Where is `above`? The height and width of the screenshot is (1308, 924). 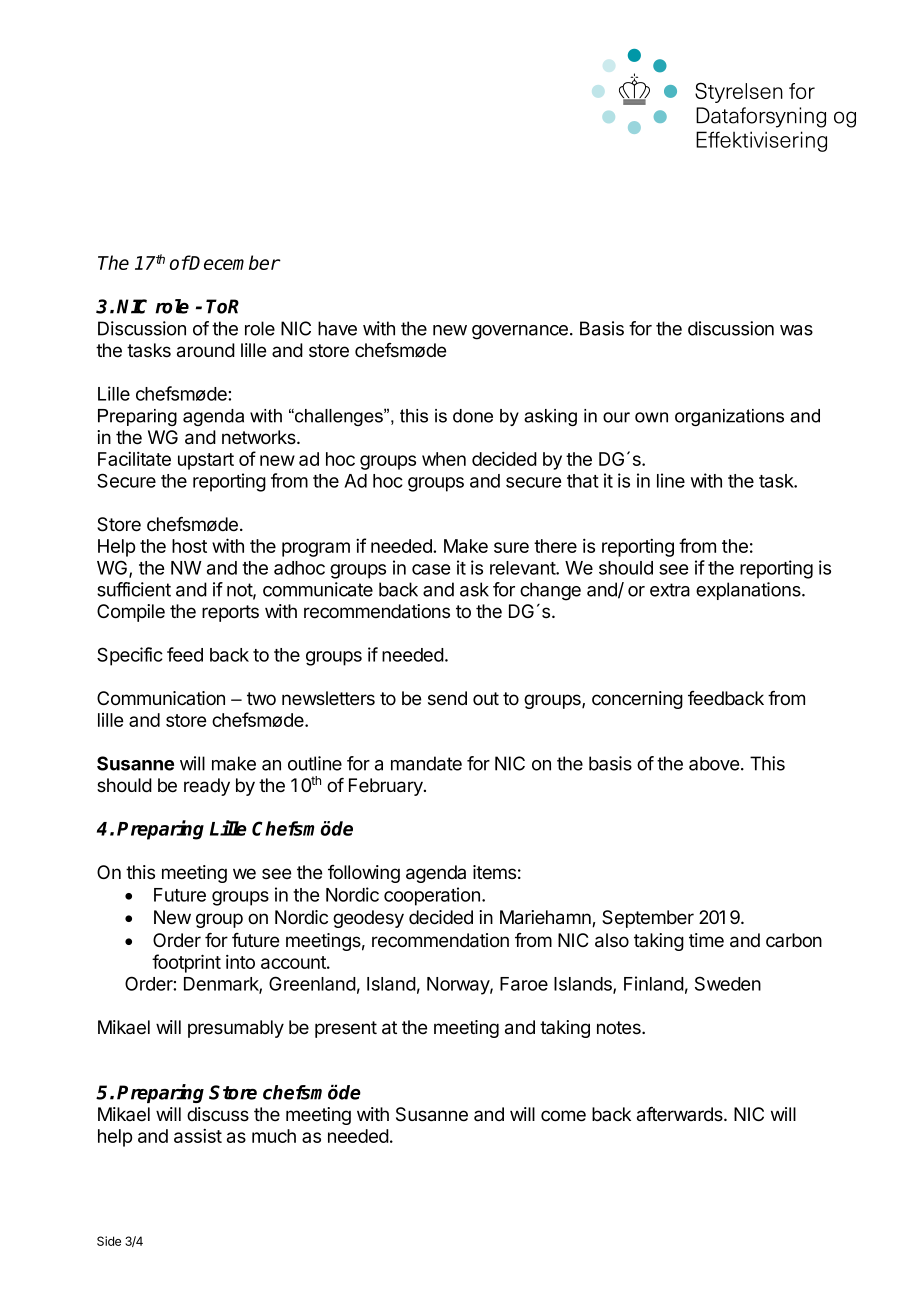
above is located at coordinates (714, 763).
